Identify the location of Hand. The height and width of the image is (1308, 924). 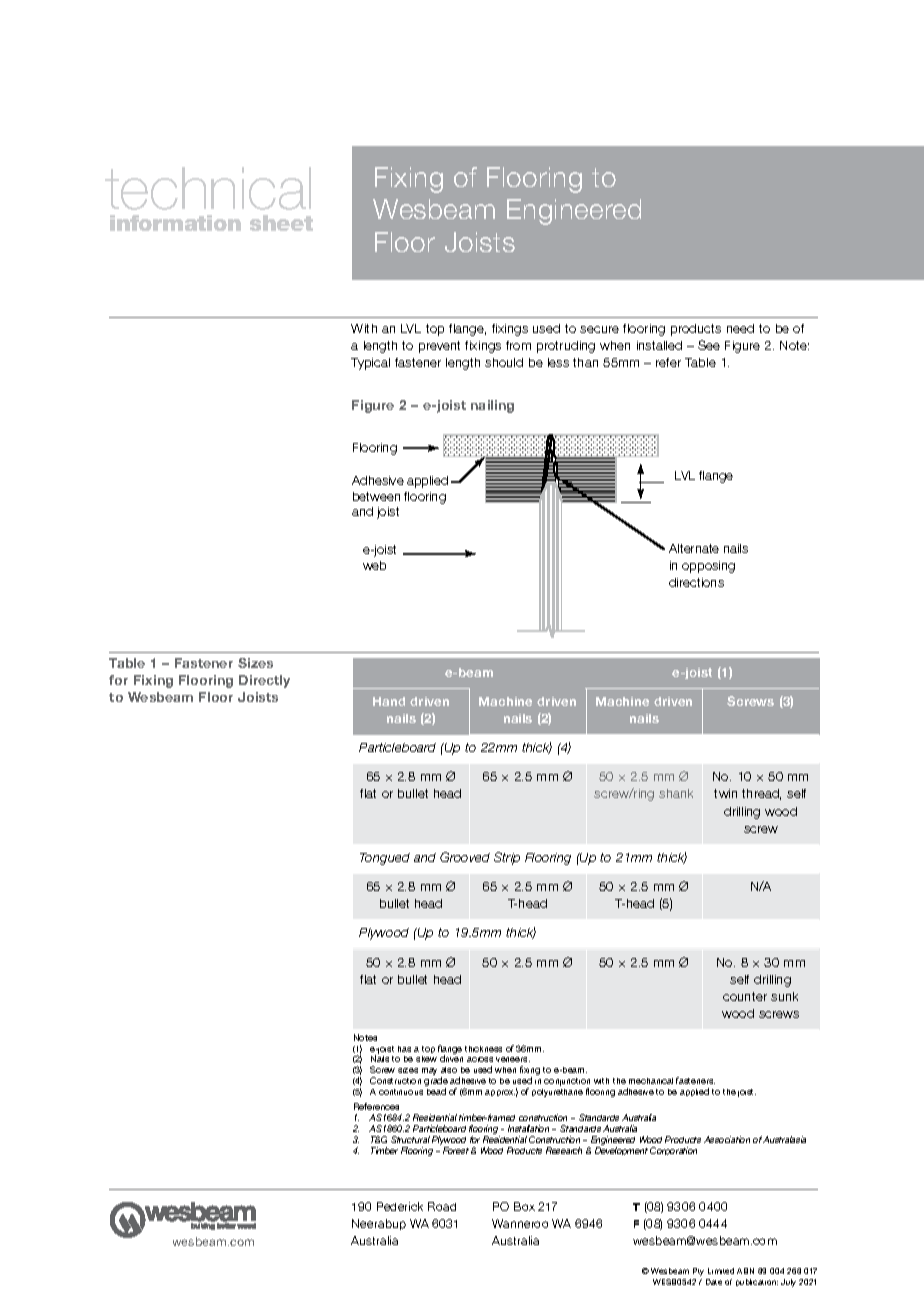
(389, 701).
